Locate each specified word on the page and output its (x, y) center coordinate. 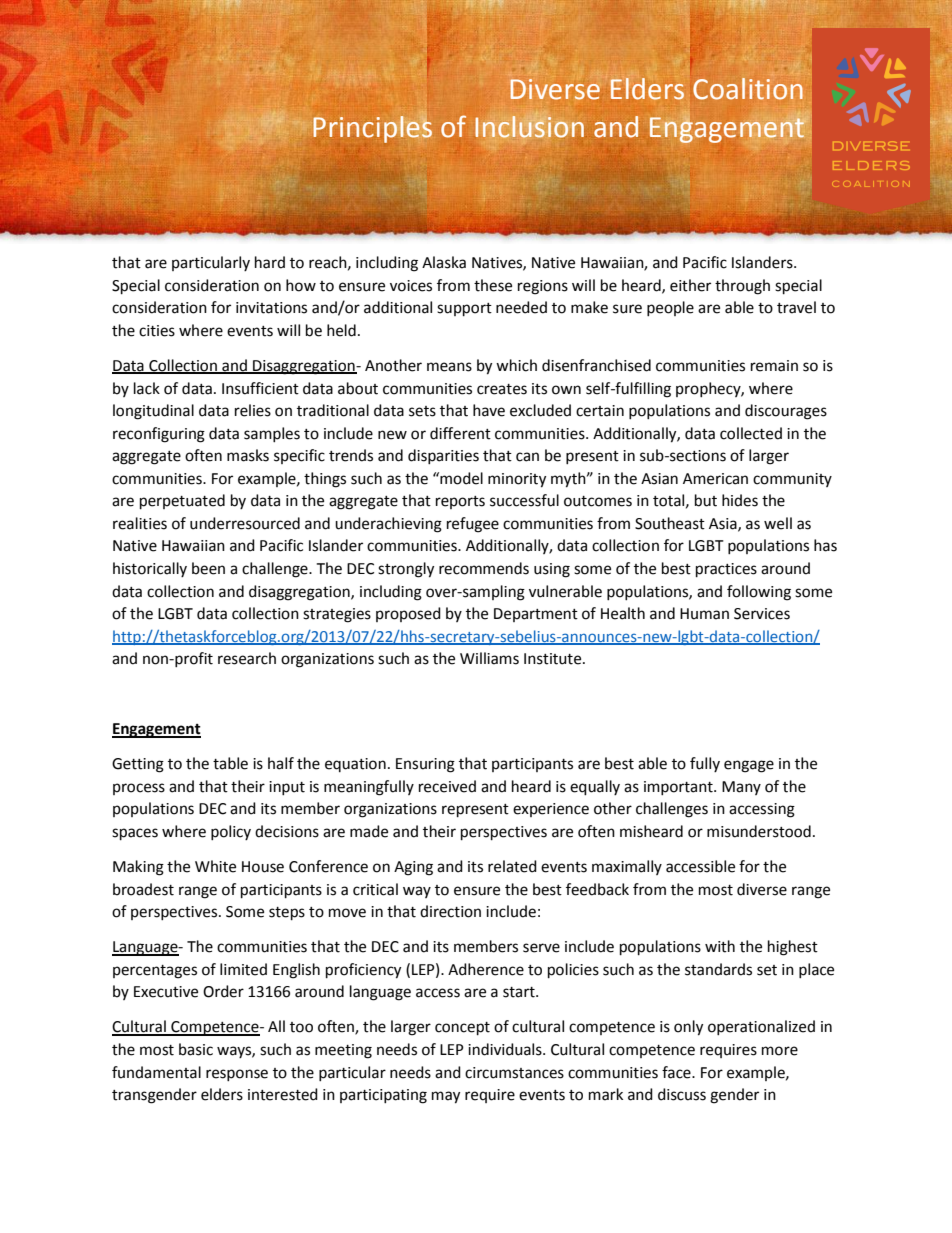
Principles (372, 129)
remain (774, 366)
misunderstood (759, 831)
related (512, 866)
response (237, 1075)
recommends (484, 568)
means (449, 367)
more (780, 1051)
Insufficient (260, 388)
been (208, 568)
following (759, 593)
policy (231, 832)
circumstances (514, 1073)
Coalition (748, 89)
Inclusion (530, 127)
